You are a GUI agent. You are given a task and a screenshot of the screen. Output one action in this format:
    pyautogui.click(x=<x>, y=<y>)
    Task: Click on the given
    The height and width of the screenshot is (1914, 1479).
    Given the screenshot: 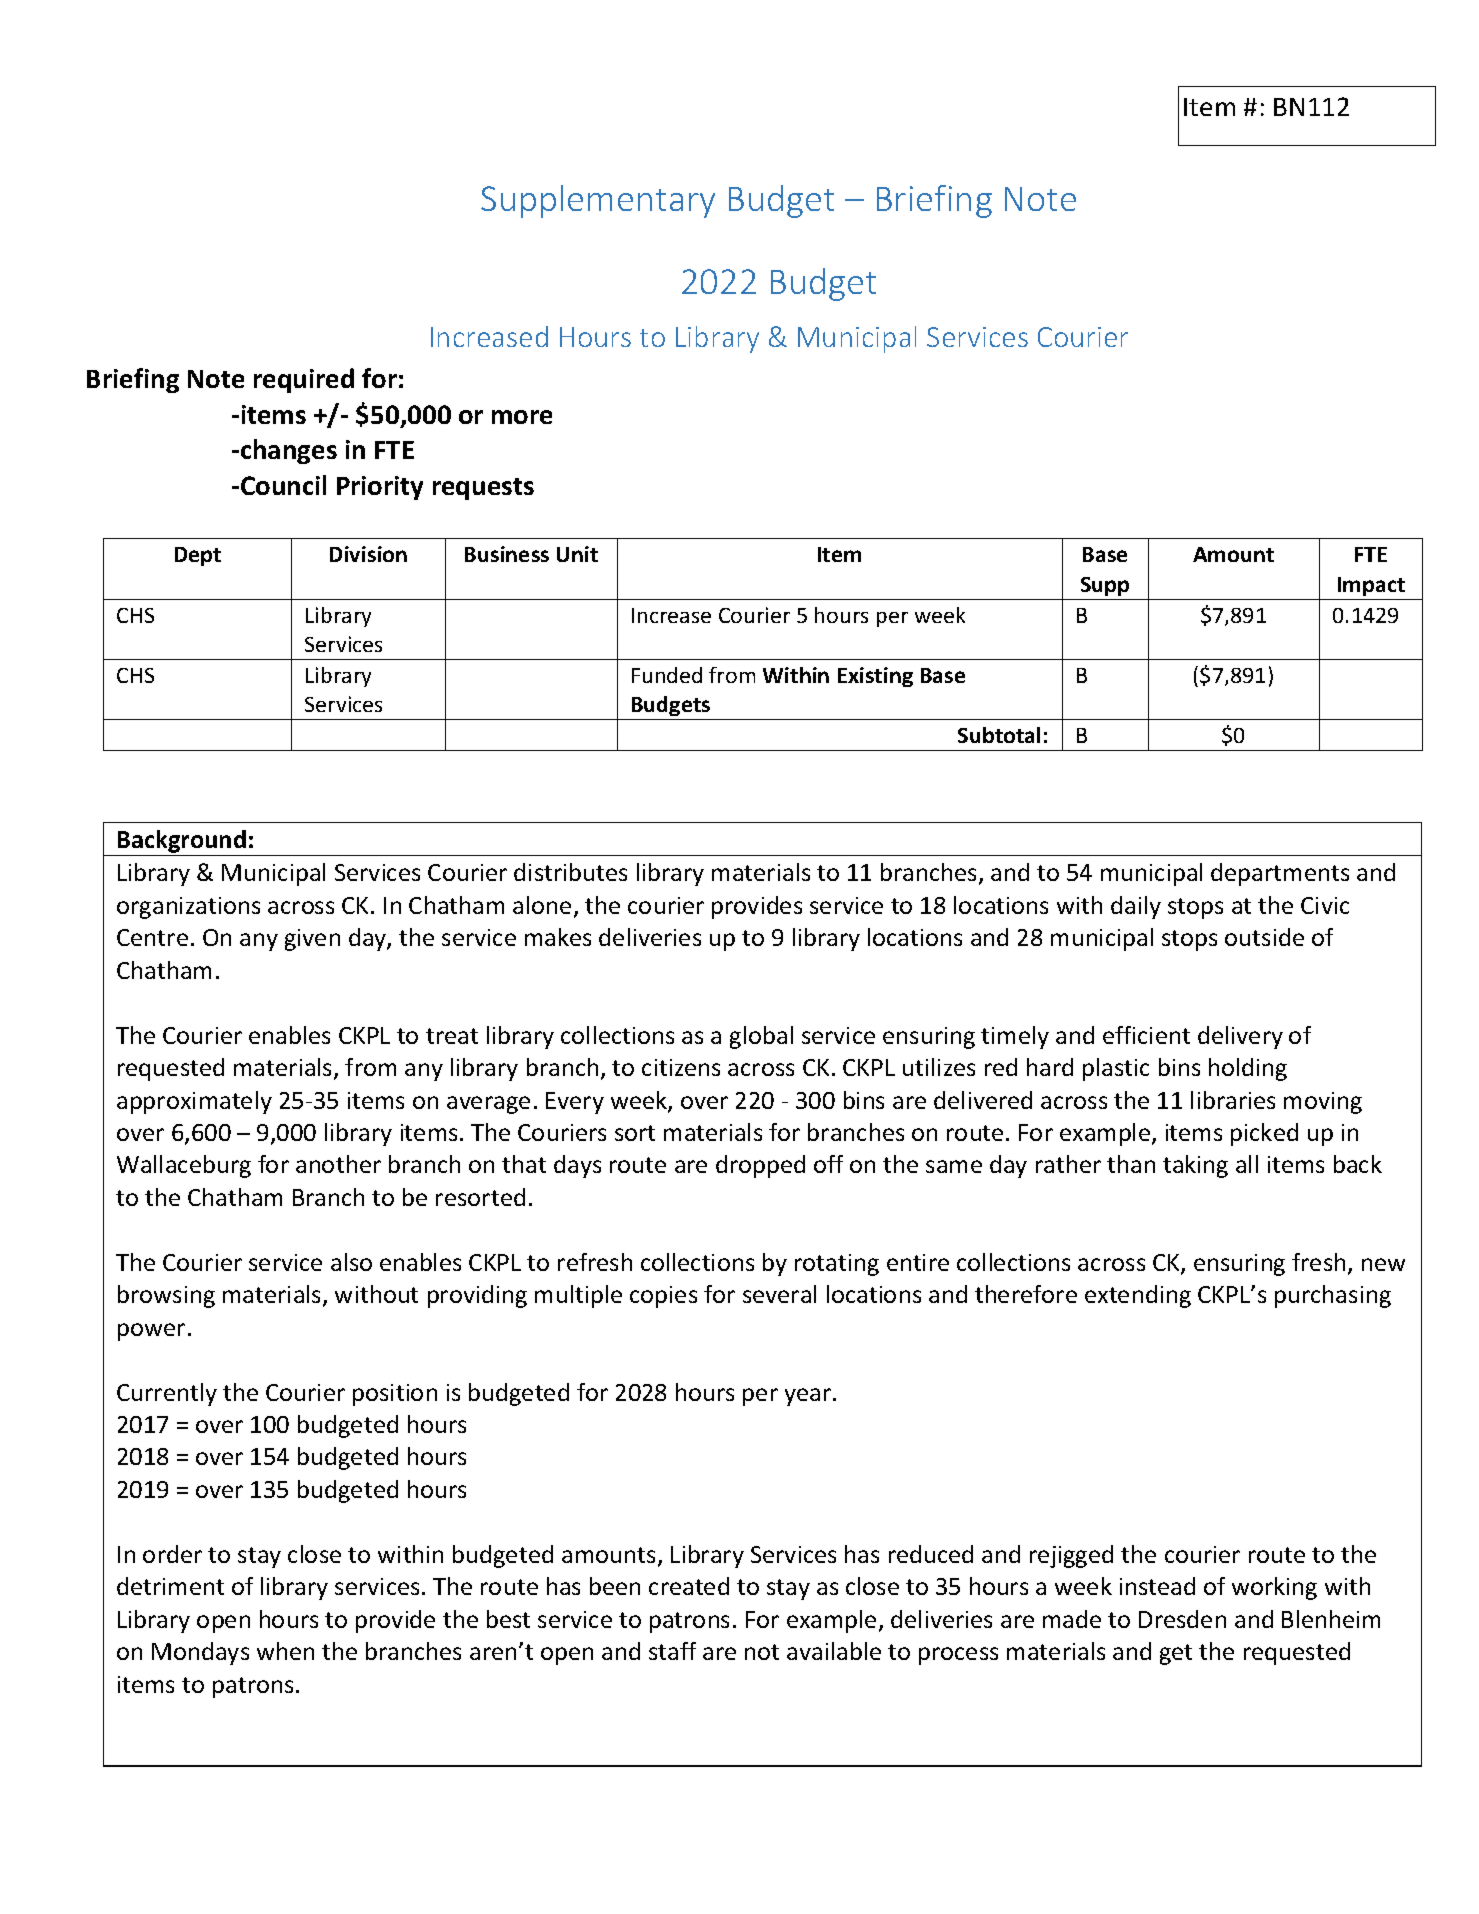 What is the action you would take?
    pyautogui.click(x=312, y=940)
